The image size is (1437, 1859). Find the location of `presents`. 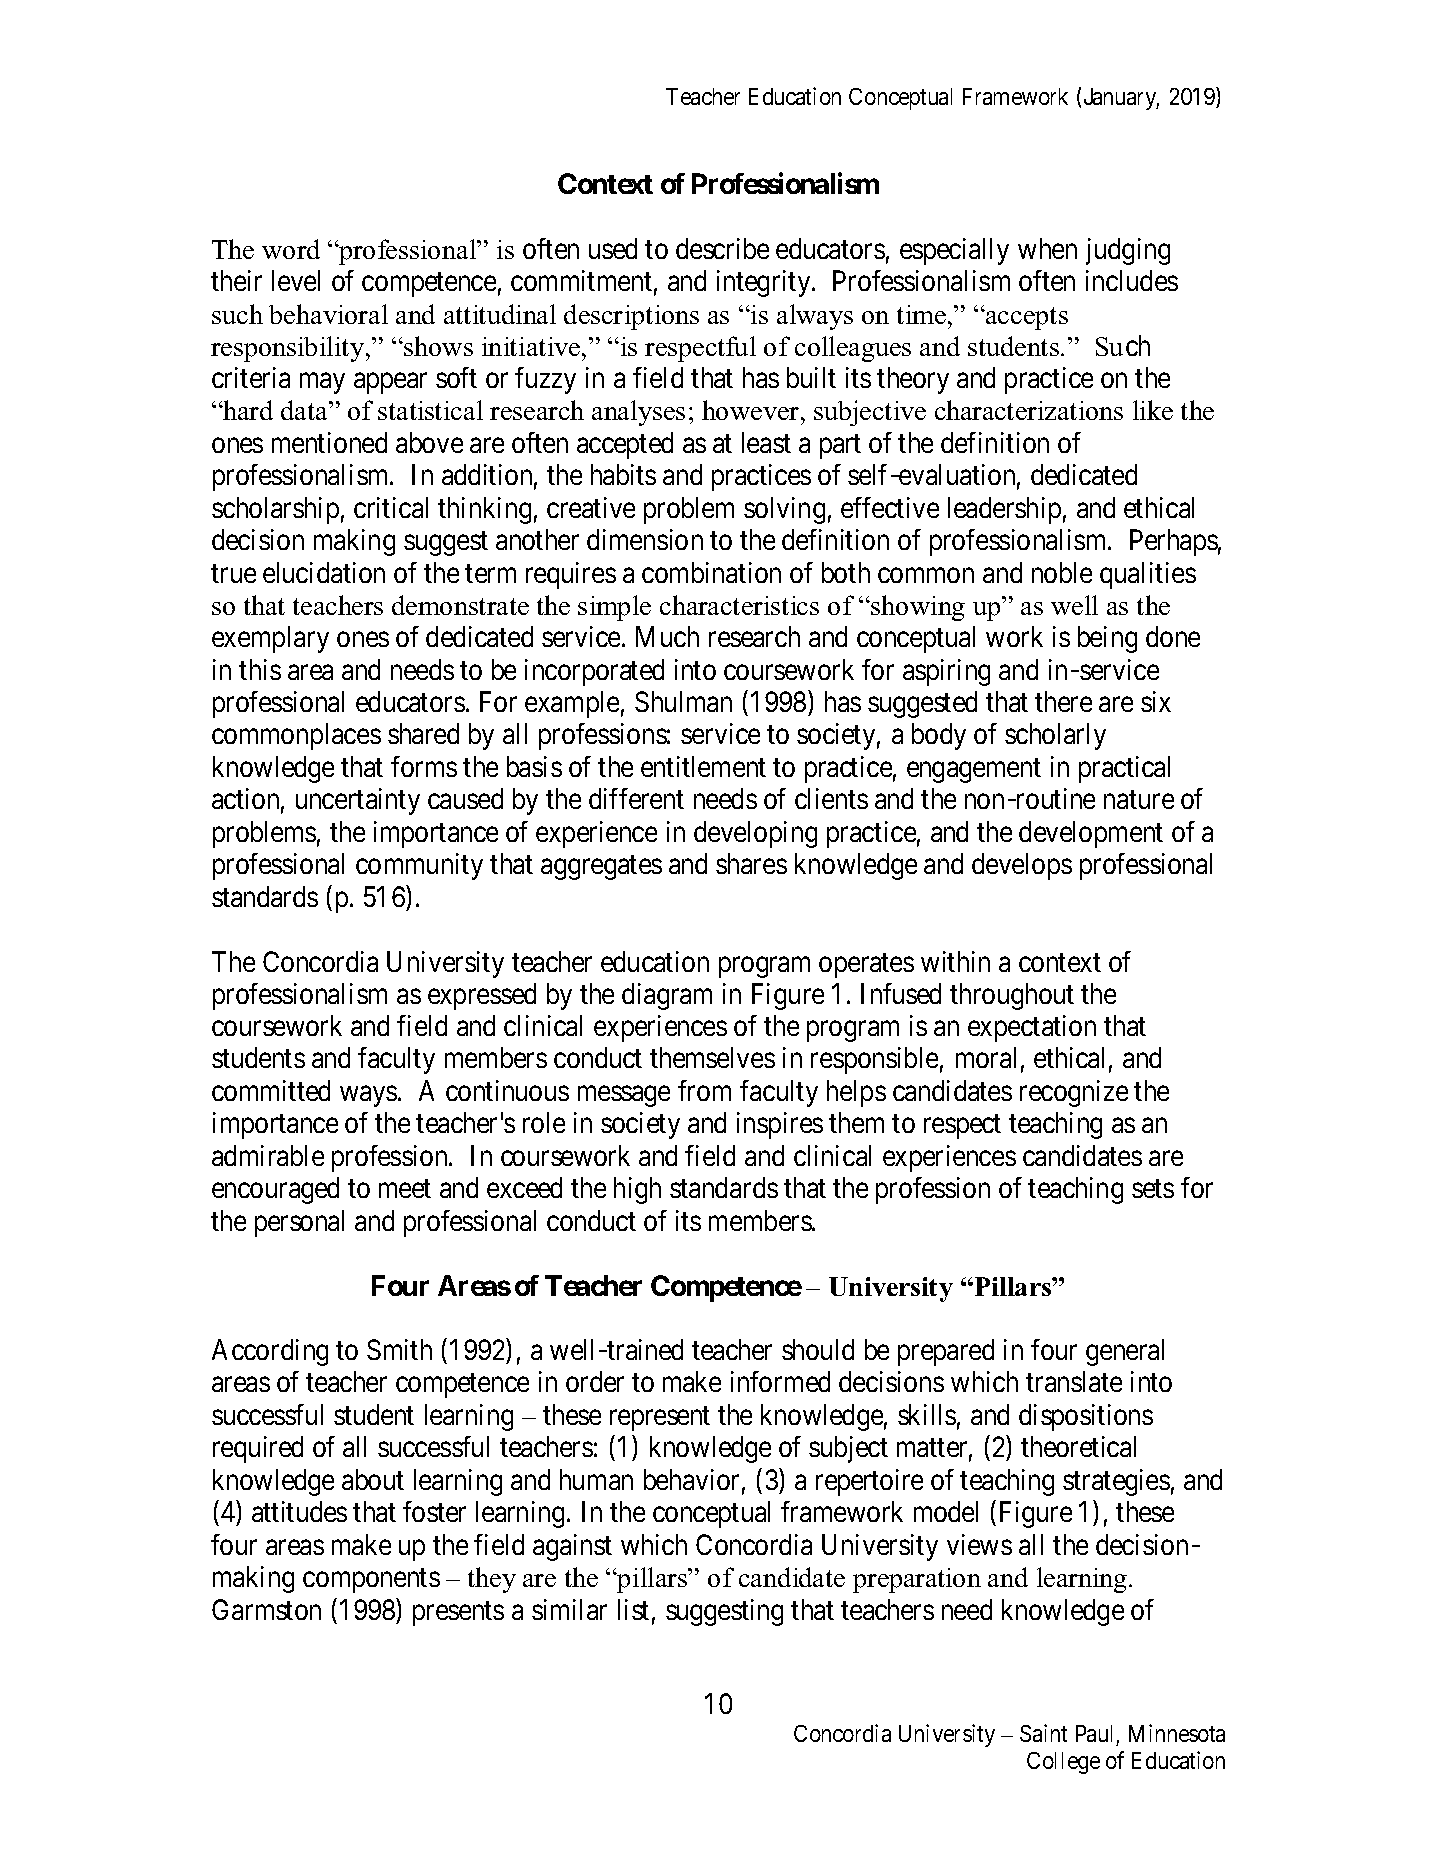

presents is located at coordinates (458, 1613).
